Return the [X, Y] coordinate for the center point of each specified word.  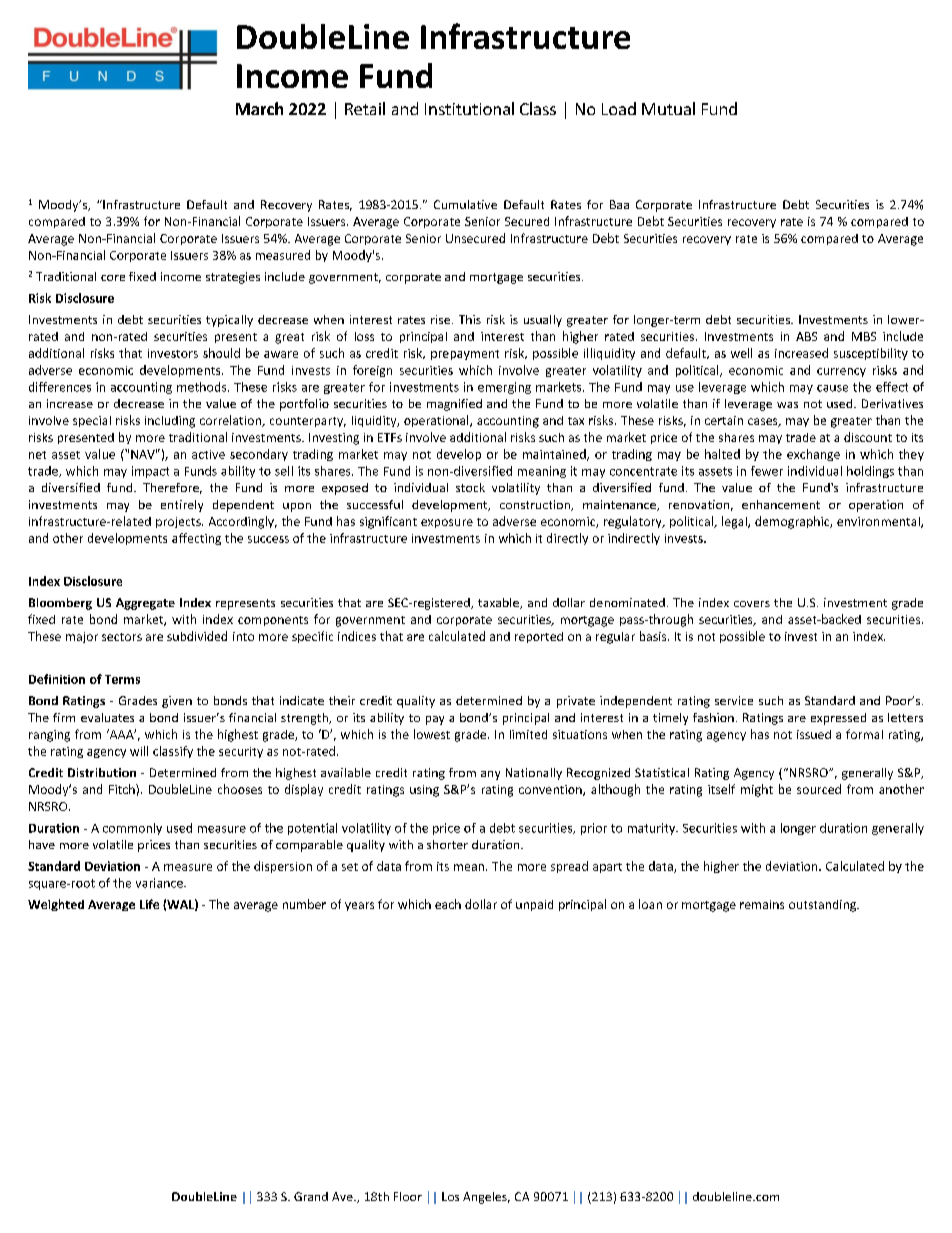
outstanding [823, 906]
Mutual [668, 108]
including [170, 422]
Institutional [469, 108]
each [448, 904]
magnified [454, 405]
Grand [311, 1196]
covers [752, 604]
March [259, 108]
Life [149, 904]
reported [539, 637]
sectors [122, 637]
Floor [408, 1196]
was [787, 405]
